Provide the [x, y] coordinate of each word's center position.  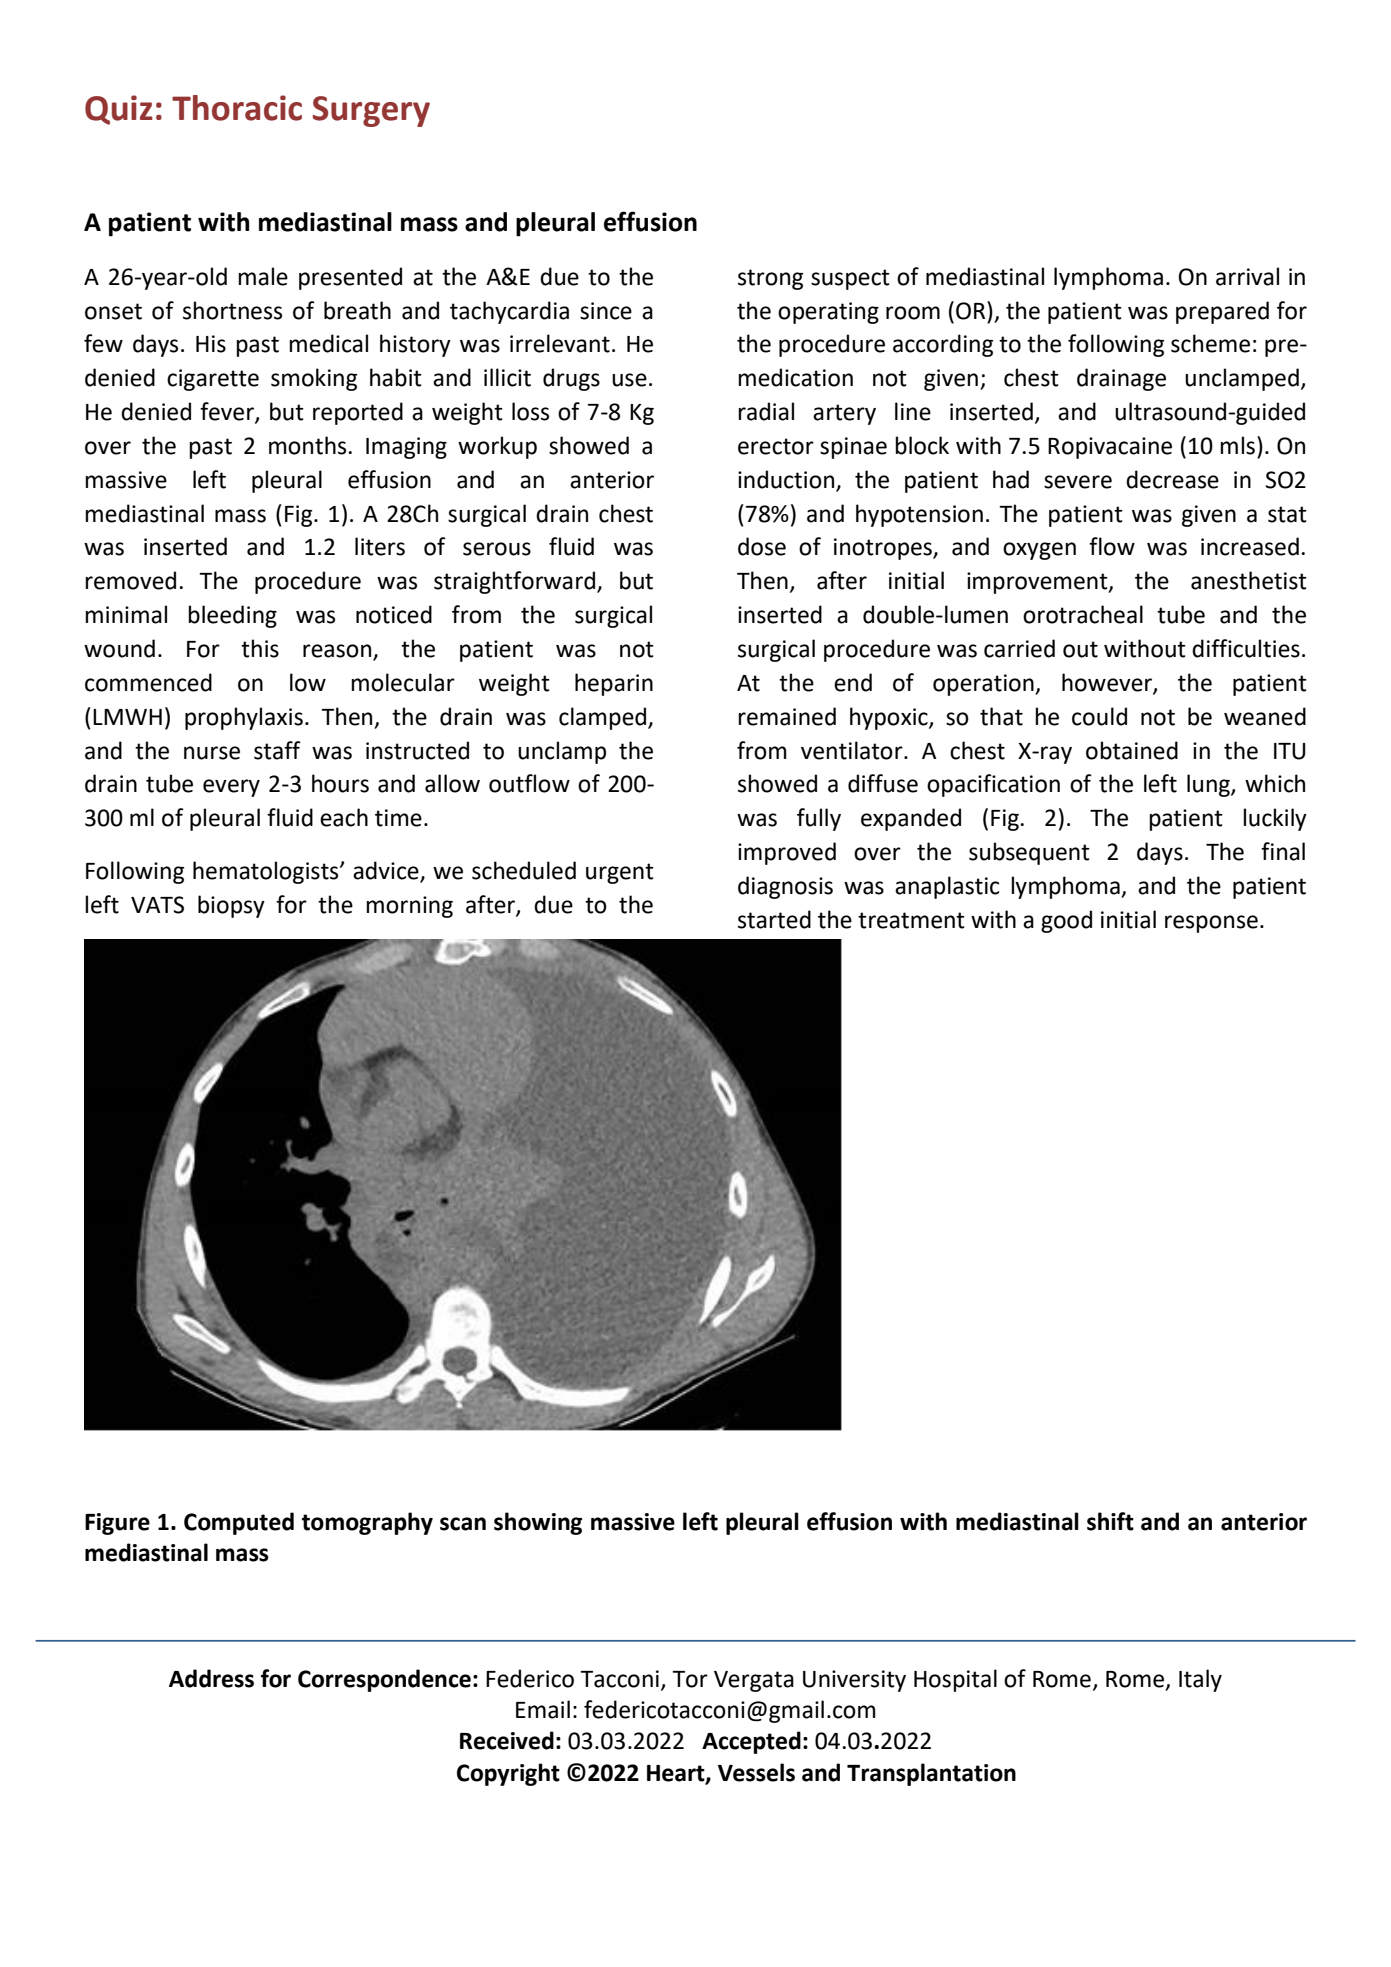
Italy [1200, 1680]
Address [211, 1678]
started [774, 919]
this [260, 648]
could [1099, 716]
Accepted [751, 1742]
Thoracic [237, 108]
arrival [1247, 276]
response [1211, 924]
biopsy [231, 906]
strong [770, 279]
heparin [614, 684]
